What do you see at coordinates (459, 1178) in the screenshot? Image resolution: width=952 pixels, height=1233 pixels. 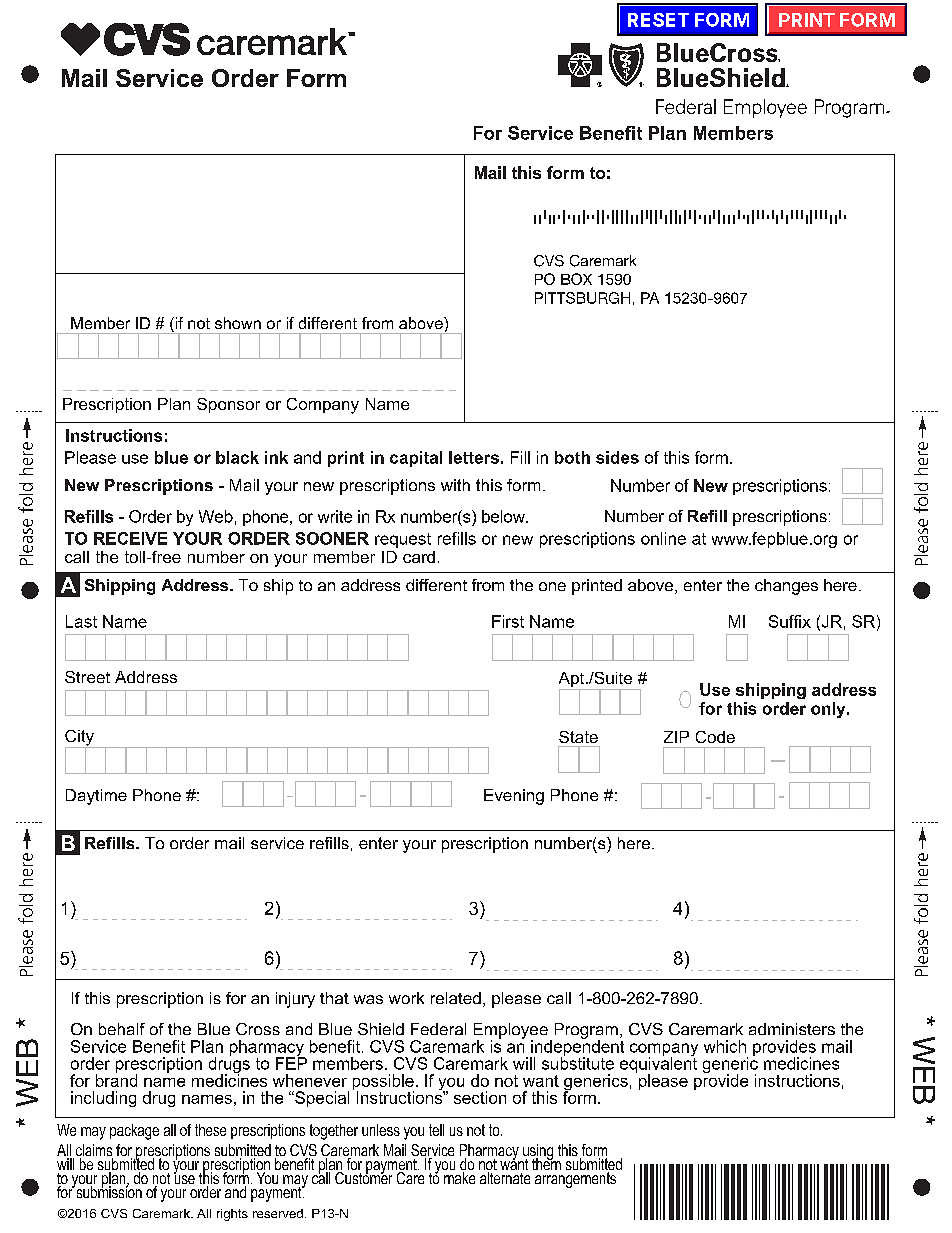 I see `make` at bounding box center [459, 1178].
